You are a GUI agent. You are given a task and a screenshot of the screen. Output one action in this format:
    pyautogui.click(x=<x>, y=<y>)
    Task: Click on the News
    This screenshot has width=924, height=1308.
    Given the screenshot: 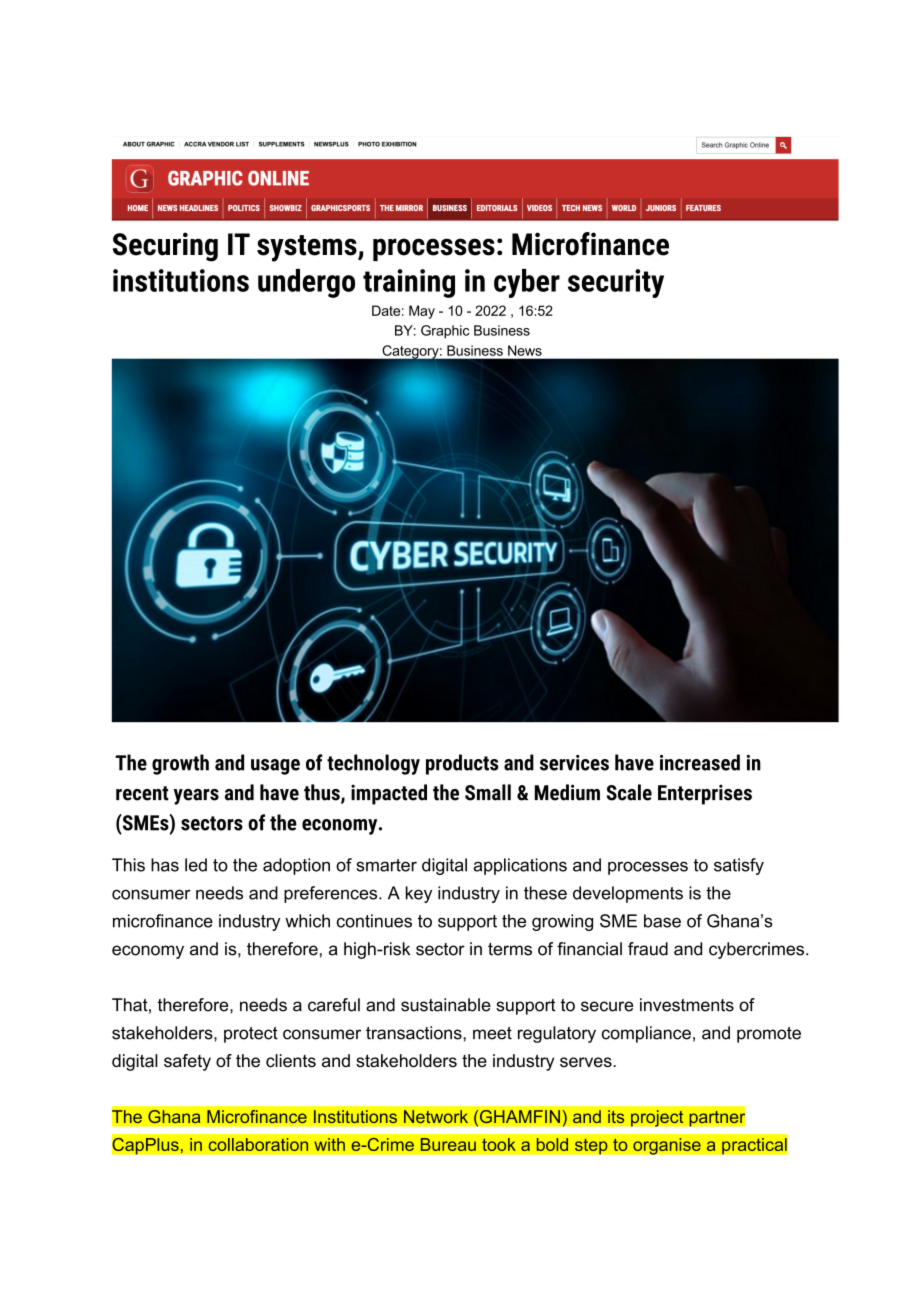 What is the action you would take?
    pyautogui.click(x=525, y=350)
